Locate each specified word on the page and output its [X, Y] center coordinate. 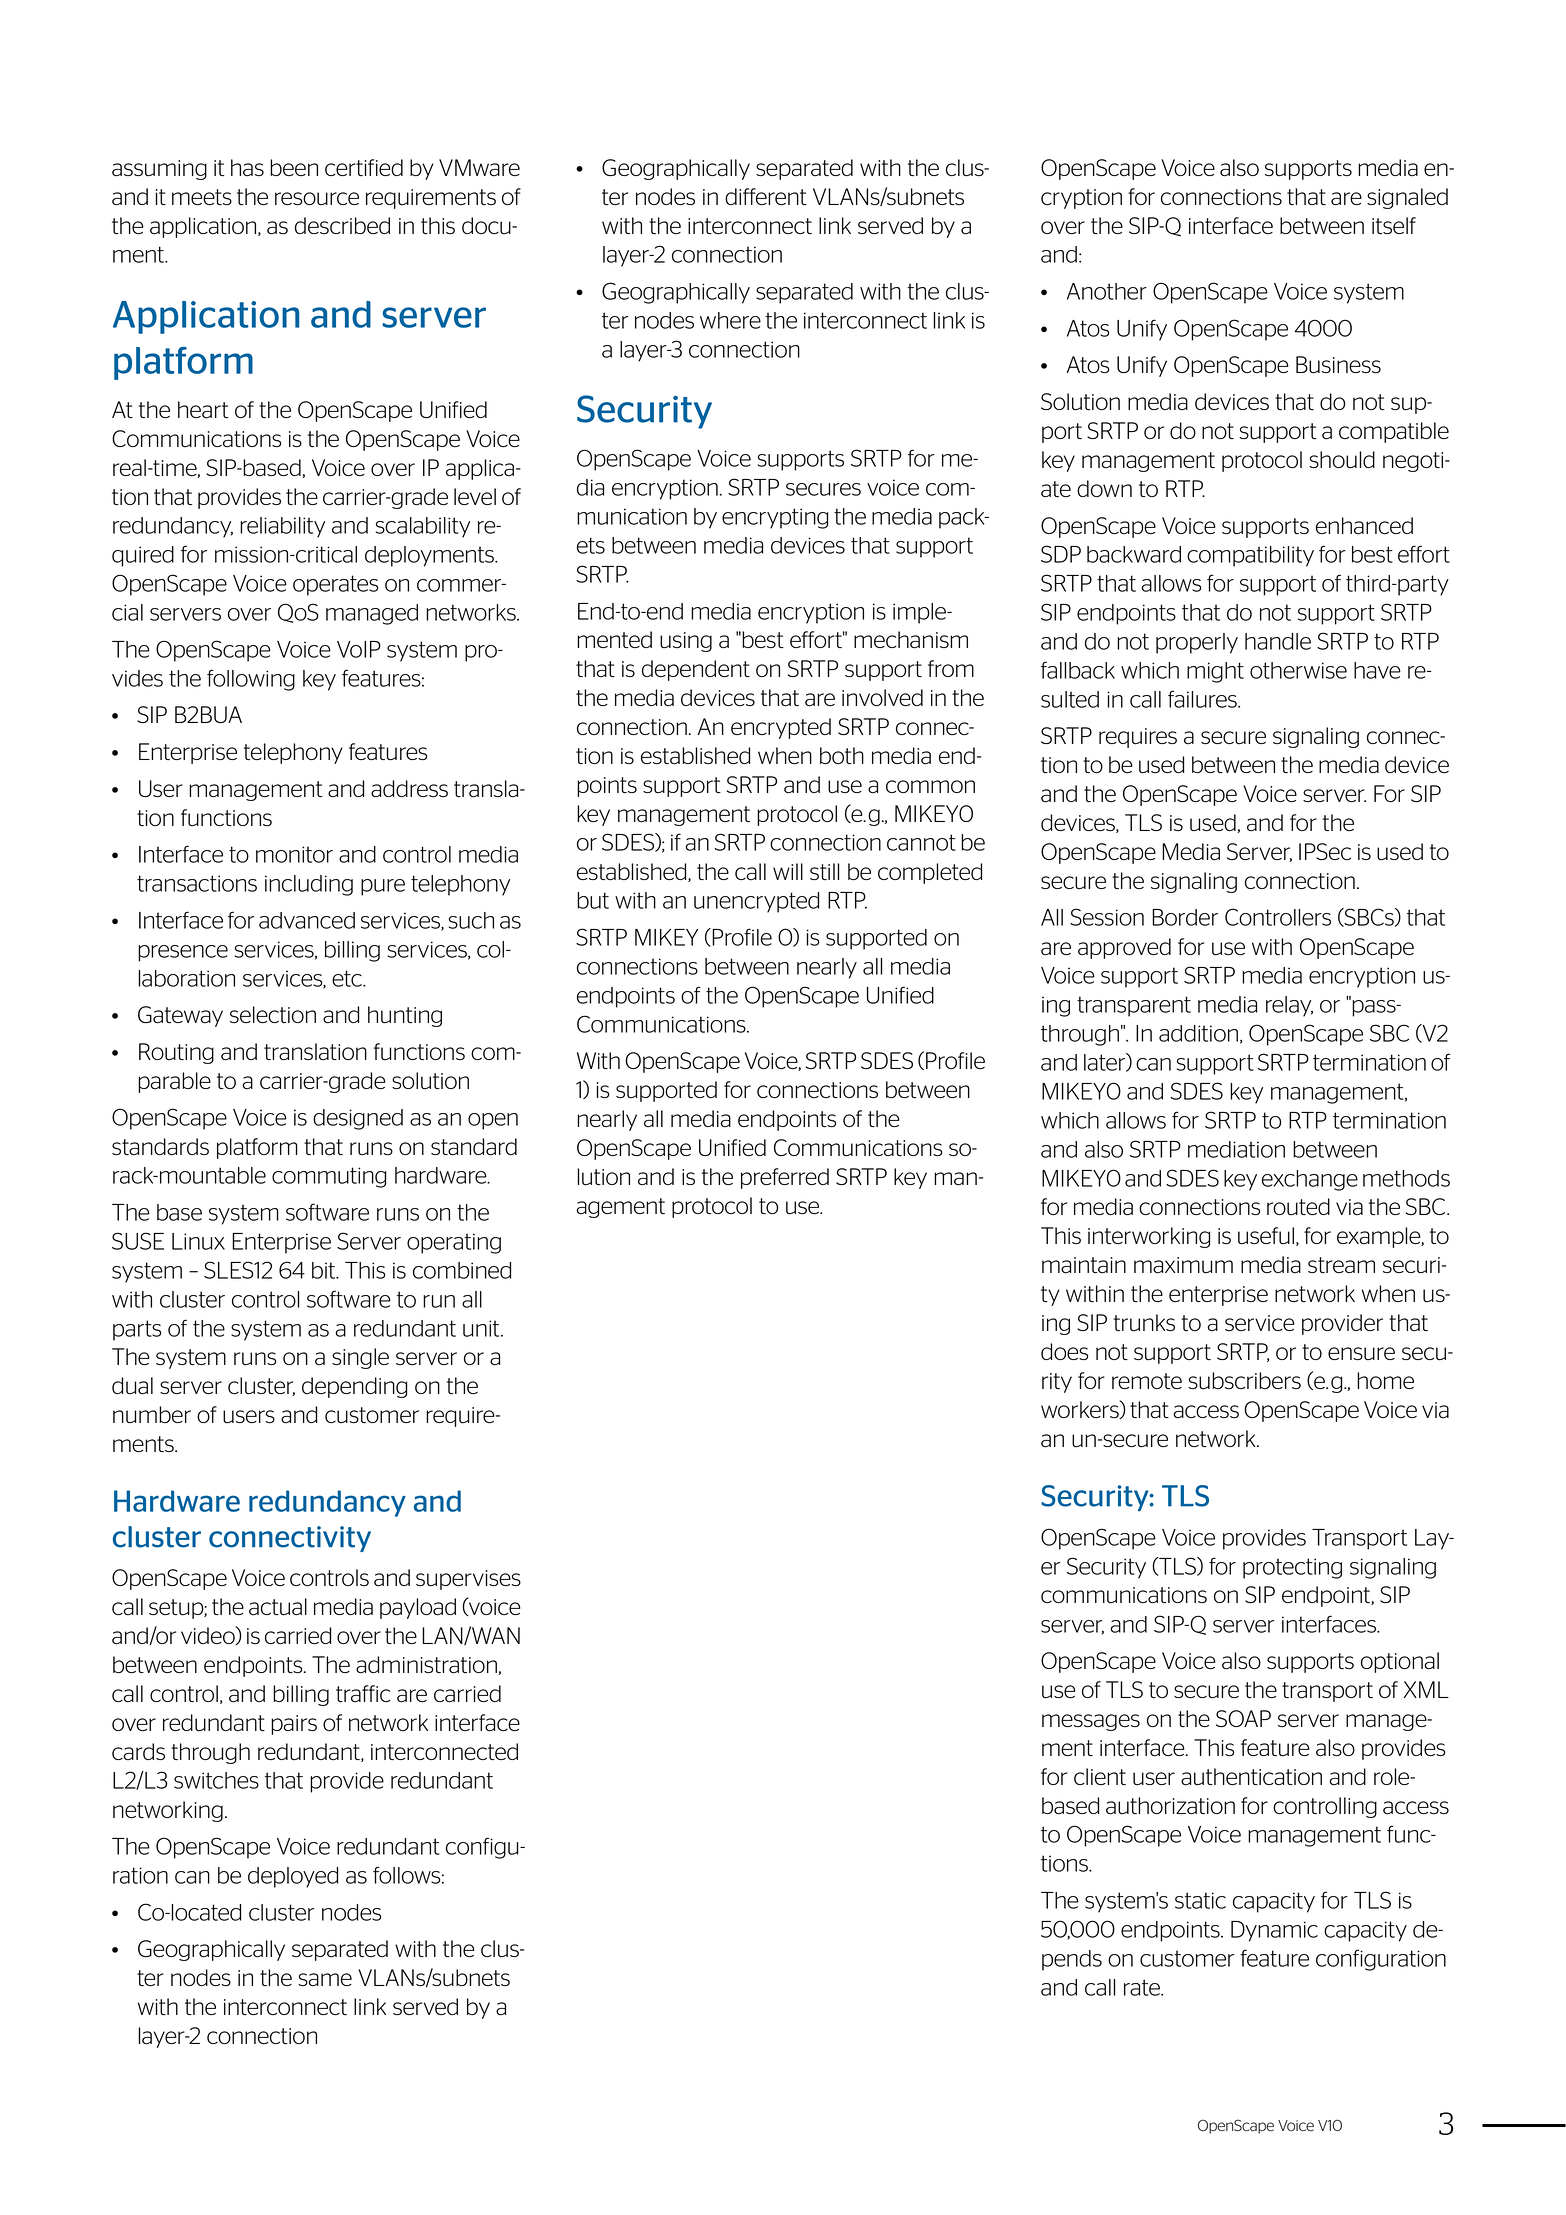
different [766, 196]
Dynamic [1274, 1931]
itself [1394, 225]
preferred [785, 1178]
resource [317, 199]
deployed [293, 1877]
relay [1289, 1006]
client [1100, 1776]
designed [358, 1119]
